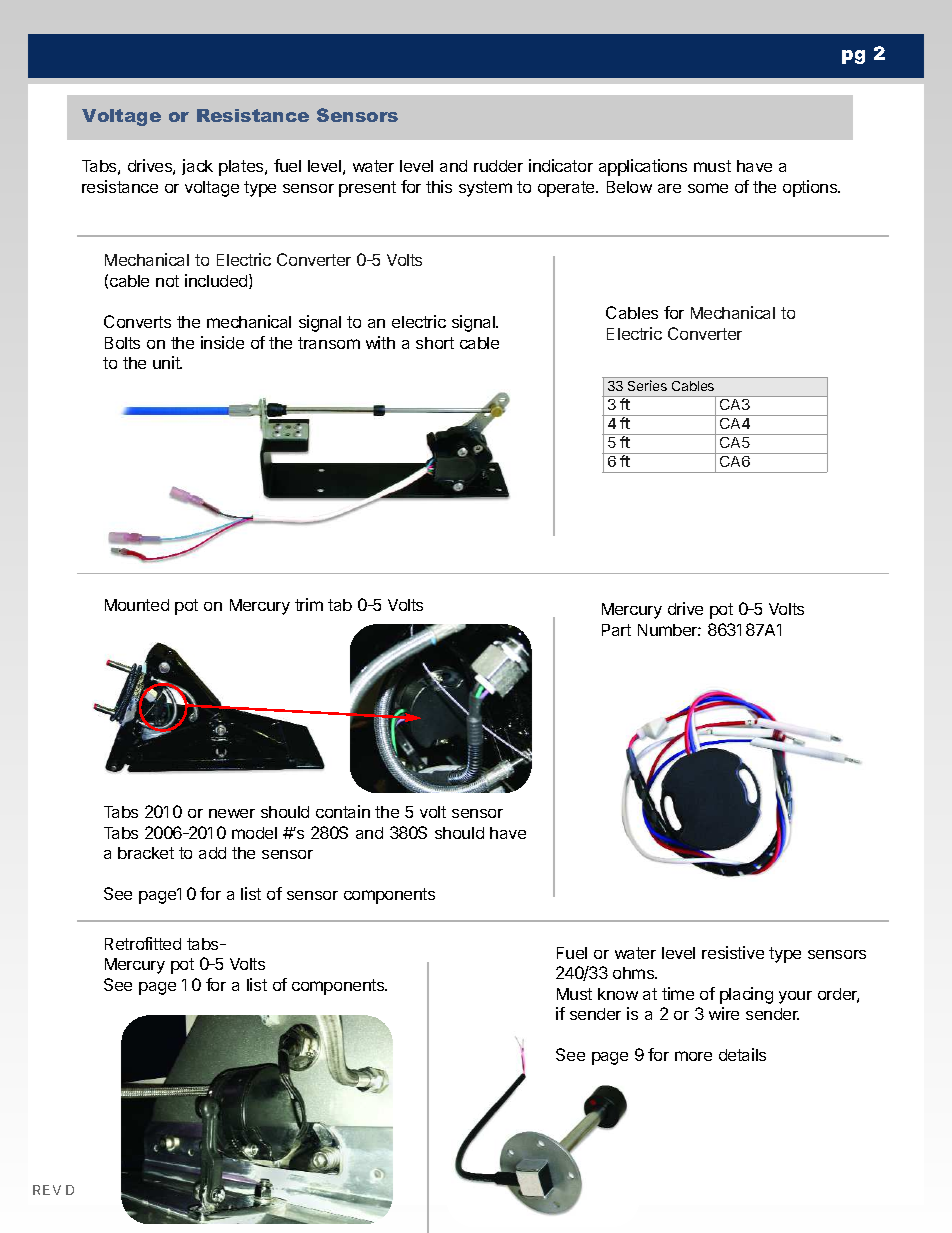 This image has height=1233, width=952. I want to click on jack, so click(197, 167).
